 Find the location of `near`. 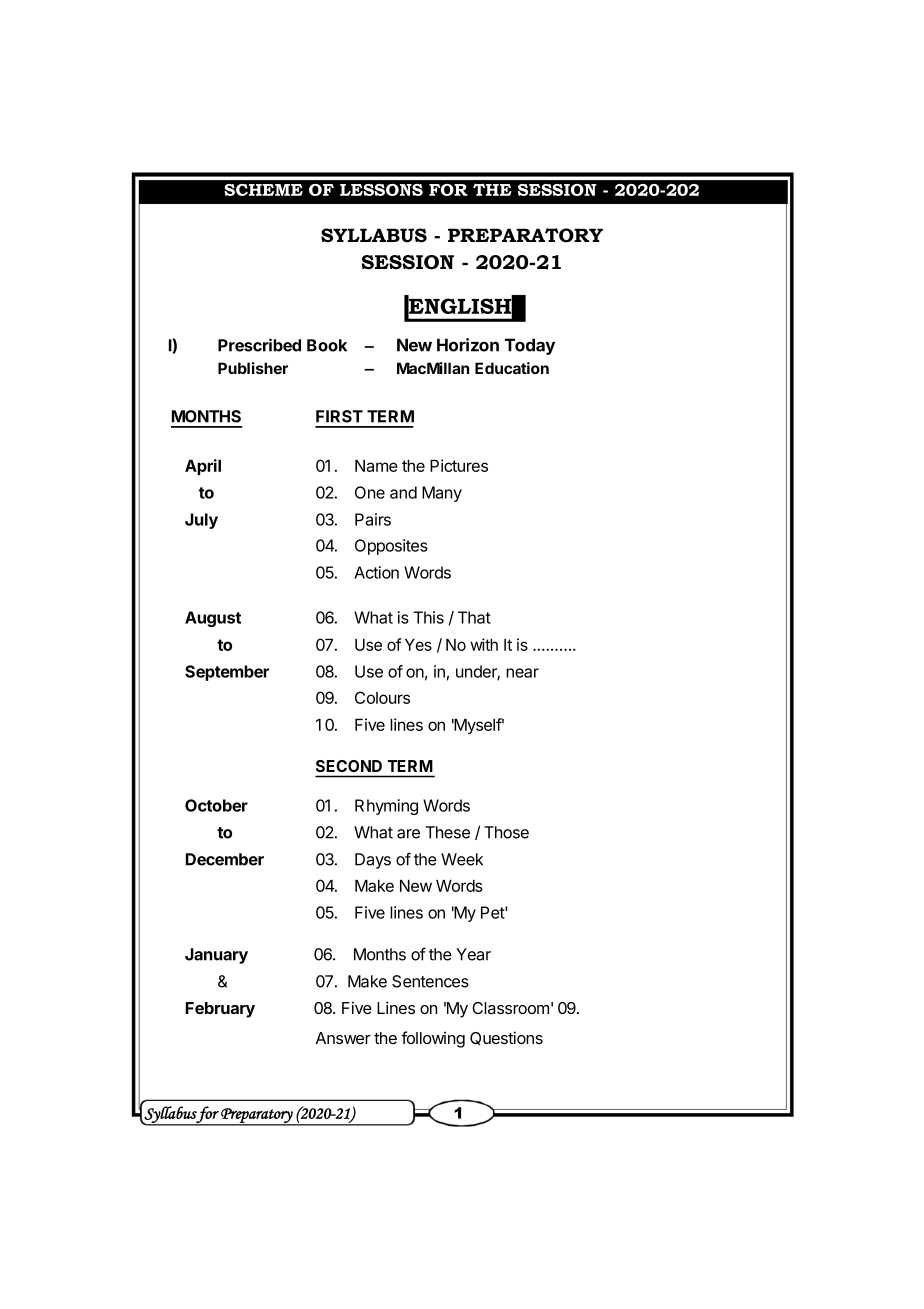

near is located at coordinates (522, 673).
